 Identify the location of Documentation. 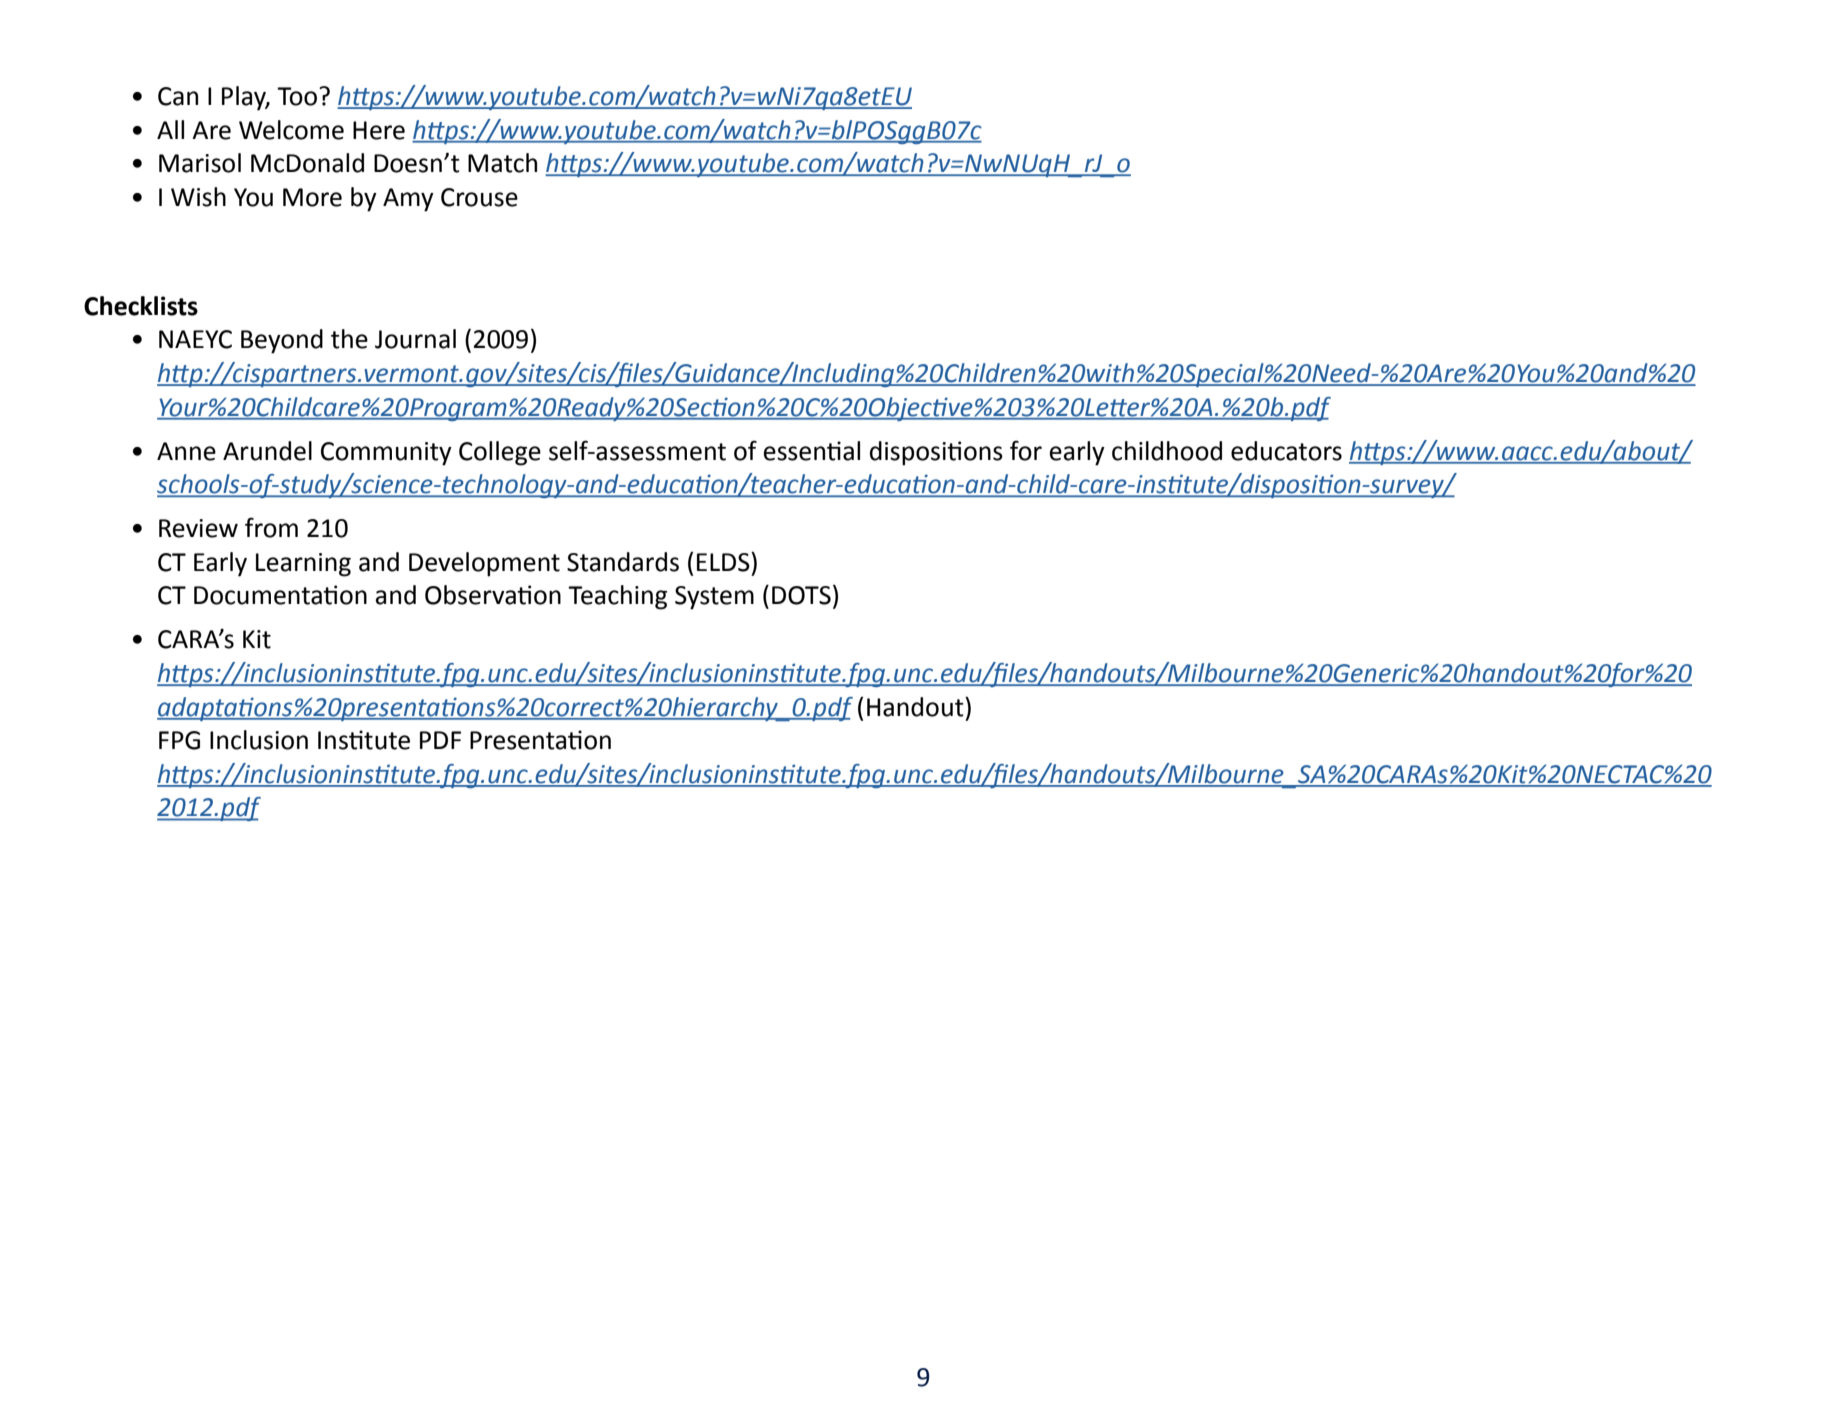
(280, 595).
